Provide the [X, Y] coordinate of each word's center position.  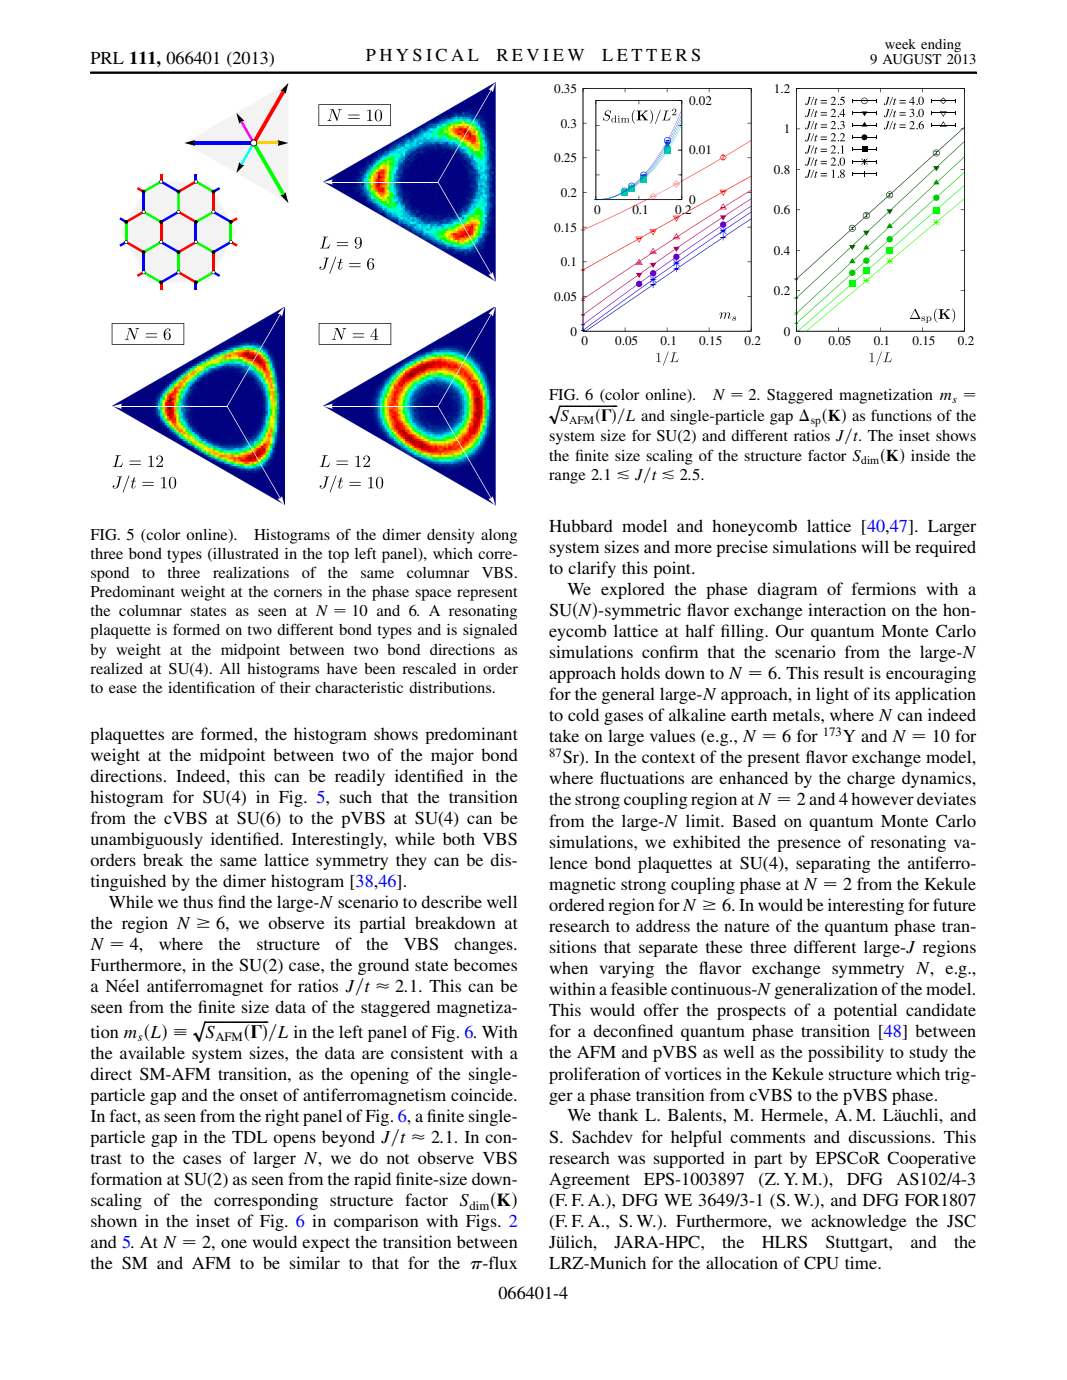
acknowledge [859, 1222]
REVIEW [540, 55]
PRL [107, 58]
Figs [482, 1222]
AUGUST [911, 59]
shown [114, 1220]
